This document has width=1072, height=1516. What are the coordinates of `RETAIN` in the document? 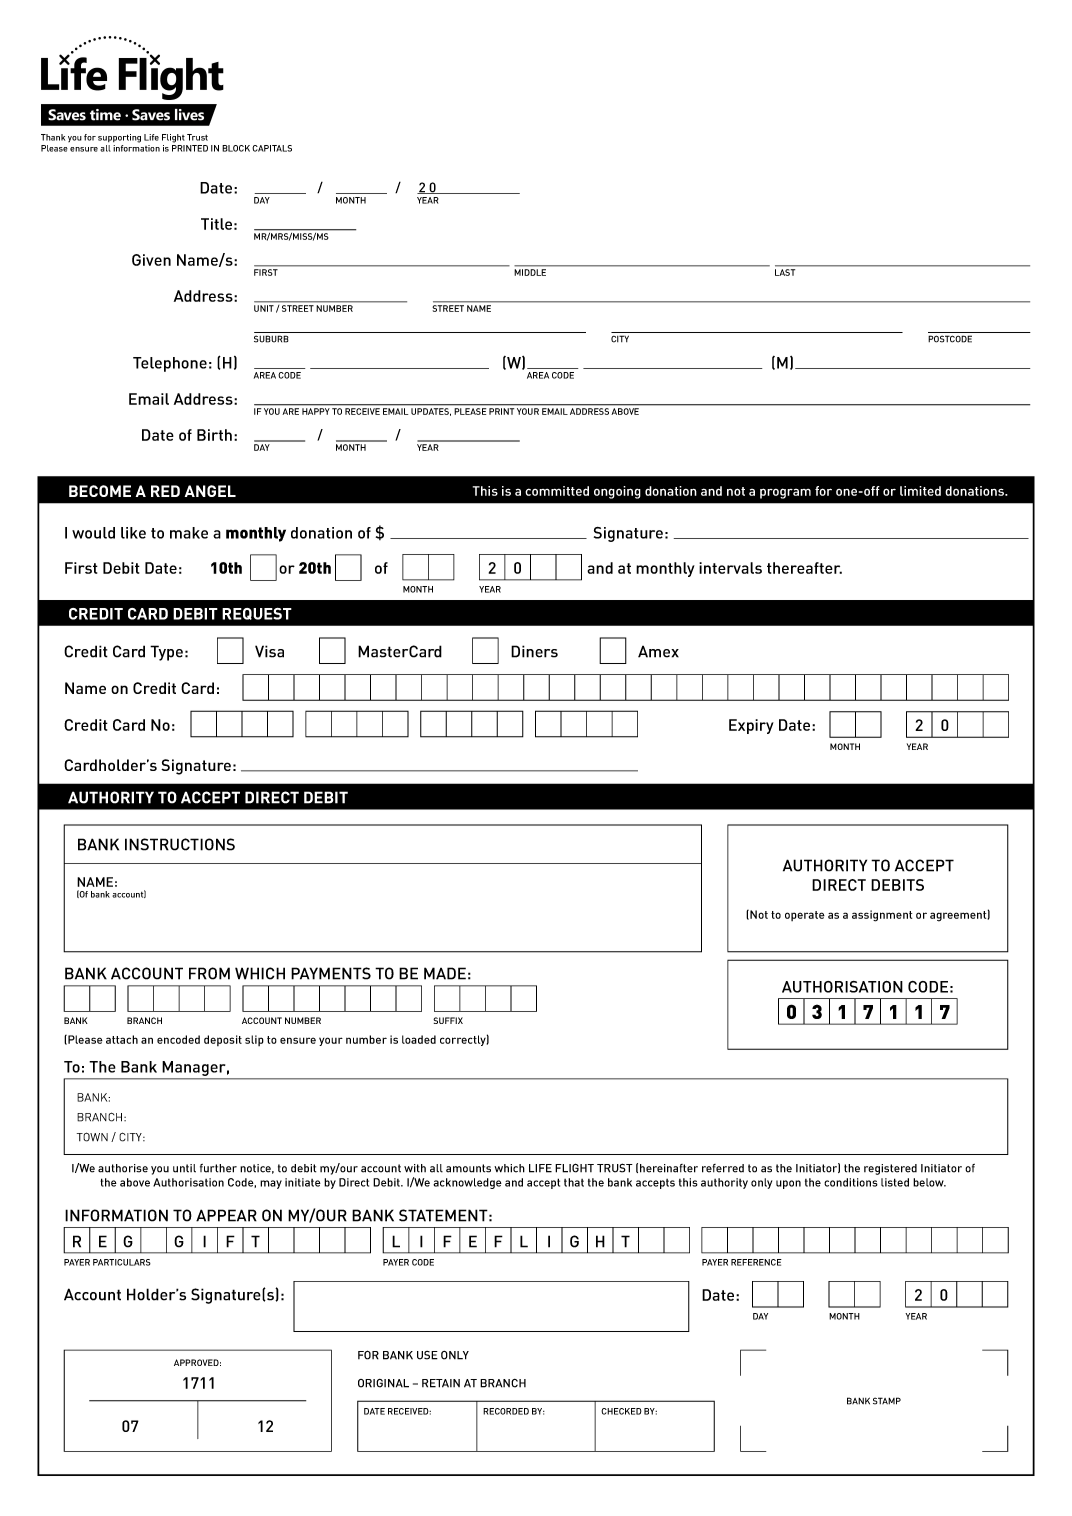 It's located at (441, 1383).
